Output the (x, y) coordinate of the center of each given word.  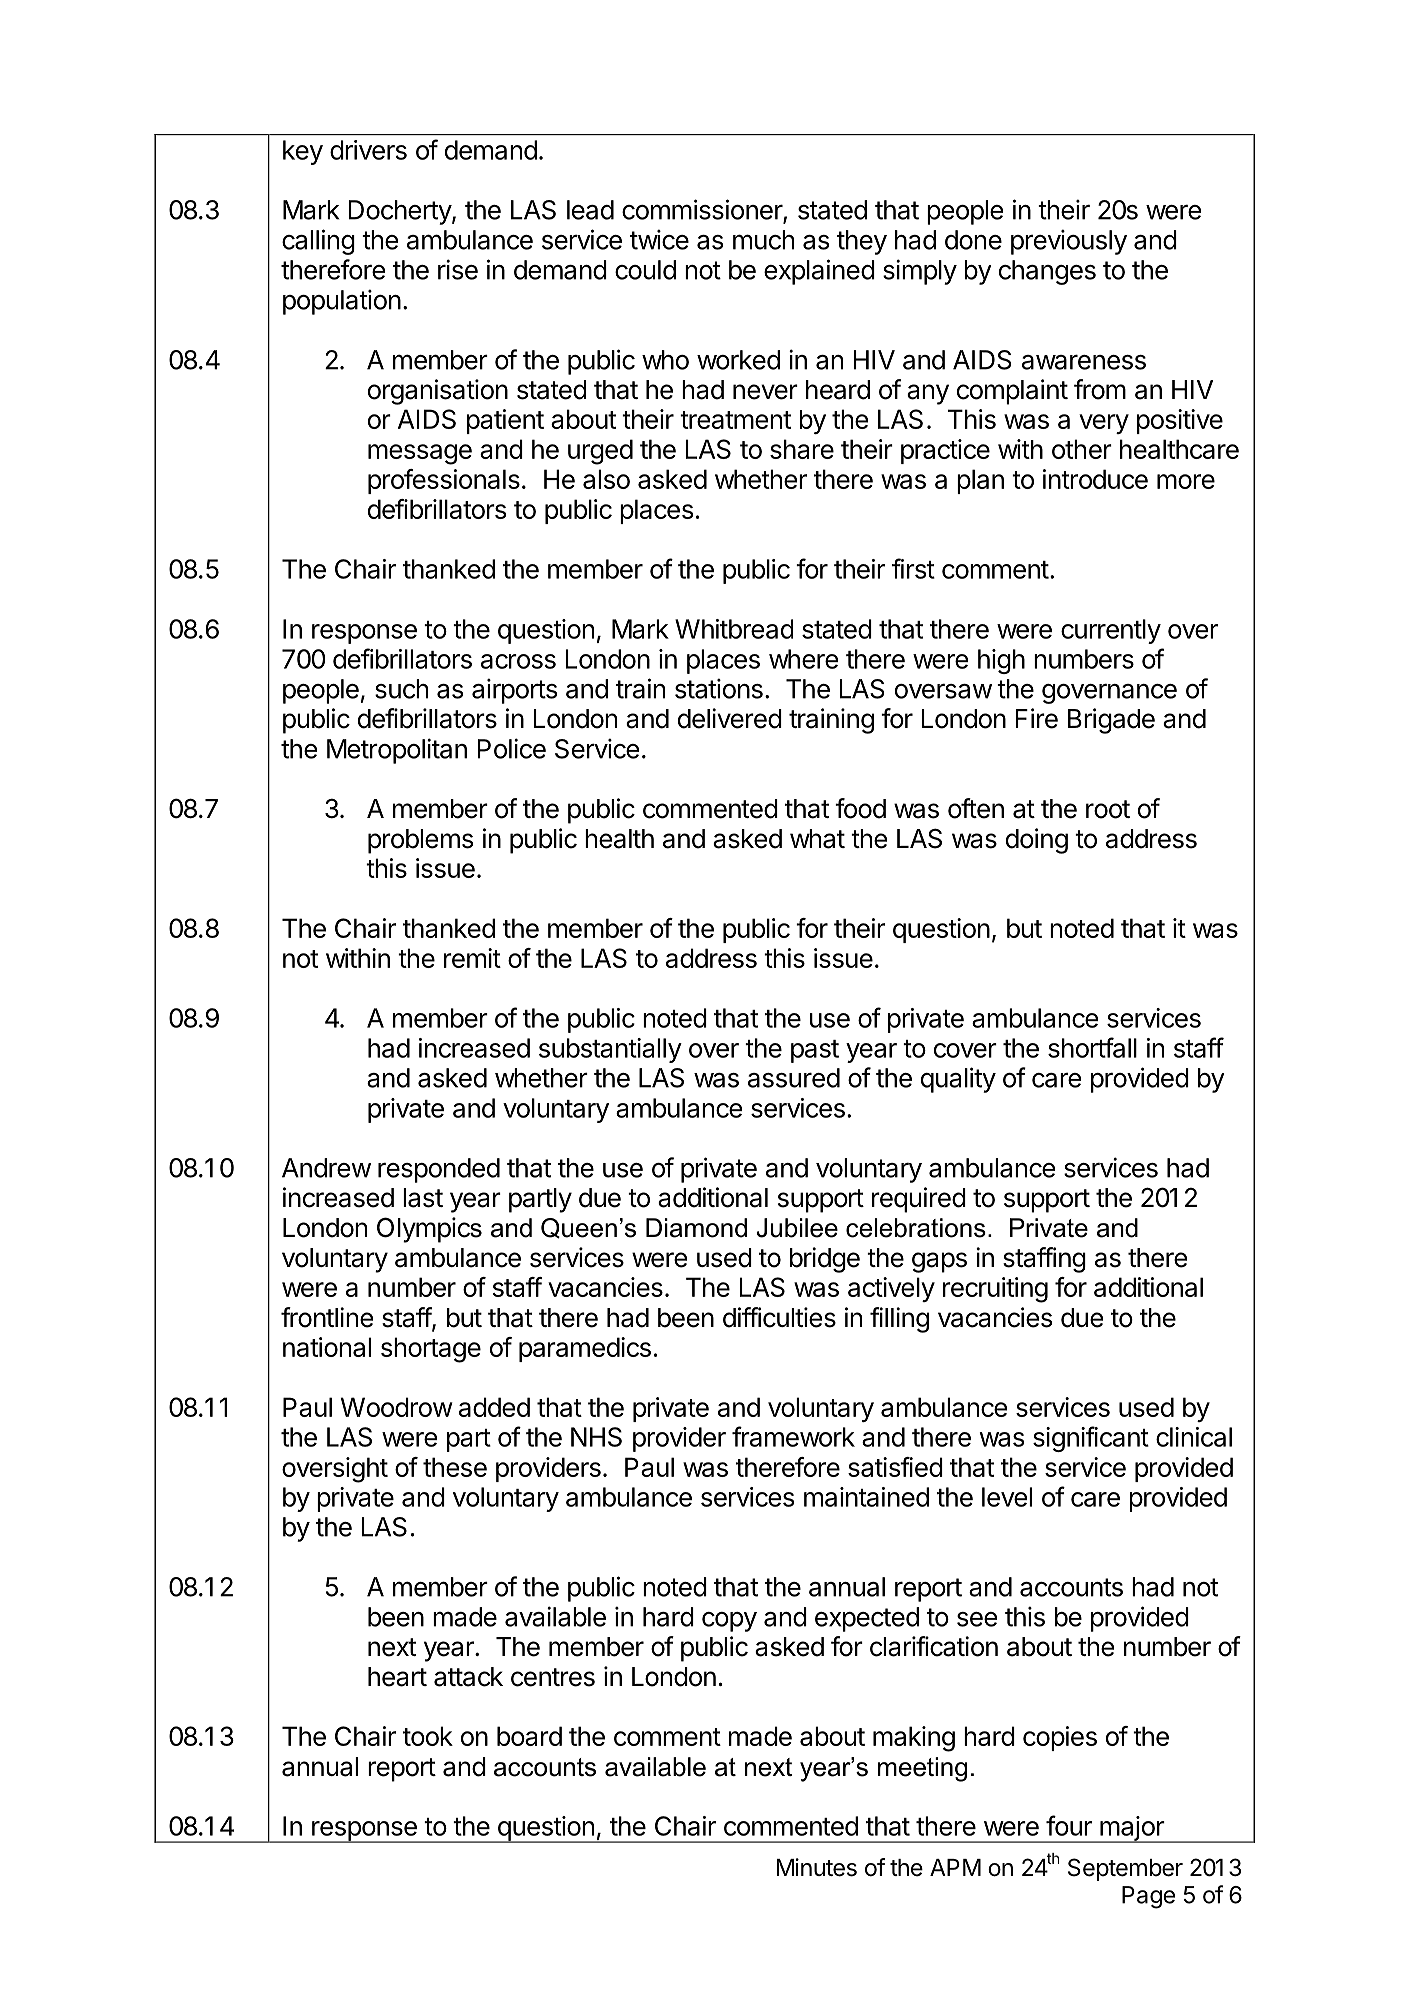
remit (472, 958)
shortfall (1092, 1047)
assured (794, 1078)
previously (1069, 242)
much (763, 240)
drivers (368, 150)
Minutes (817, 1867)
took (428, 1736)
